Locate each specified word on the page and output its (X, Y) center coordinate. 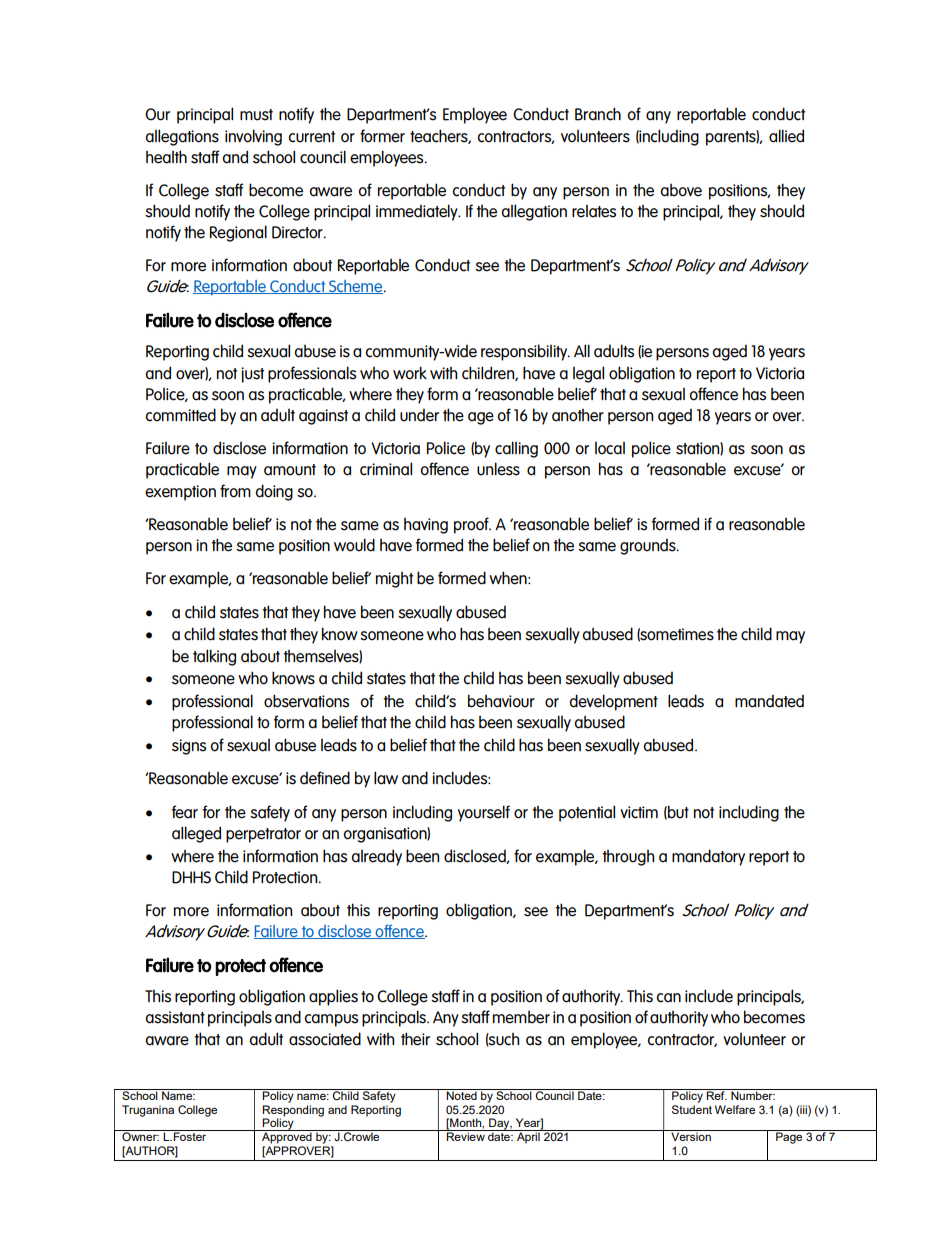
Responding (293, 1112)
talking (214, 657)
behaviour (501, 701)
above (681, 190)
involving (253, 137)
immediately (418, 212)
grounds (649, 546)
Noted (462, 1094)
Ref (716, 1094)
